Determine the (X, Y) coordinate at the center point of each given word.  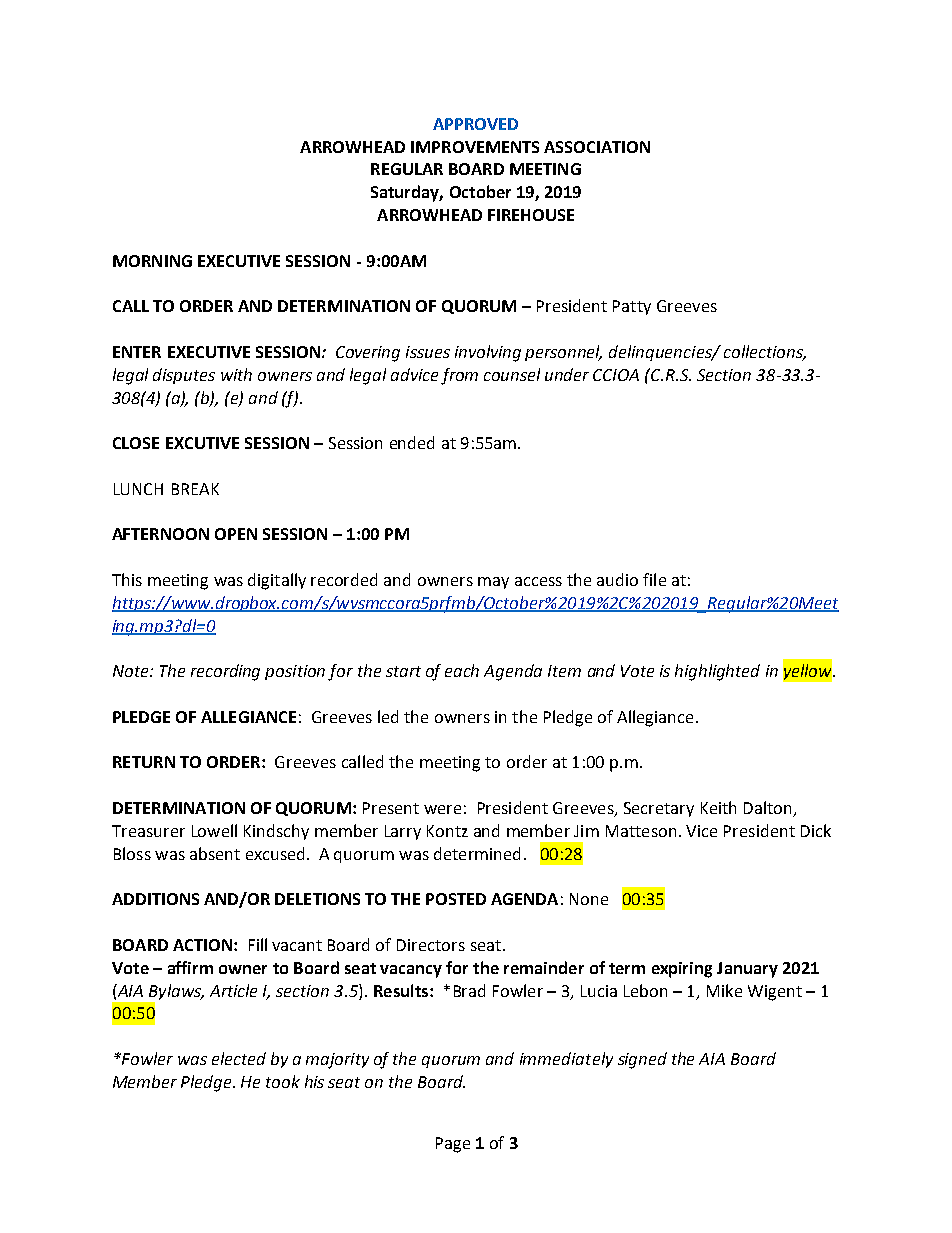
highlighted (717, 672)
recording (225, 672)
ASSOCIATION (597, 147)
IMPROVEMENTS (475, 147)
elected (239, 1058)
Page (453, 1145)
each (462, 670)
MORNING (152, 261)
